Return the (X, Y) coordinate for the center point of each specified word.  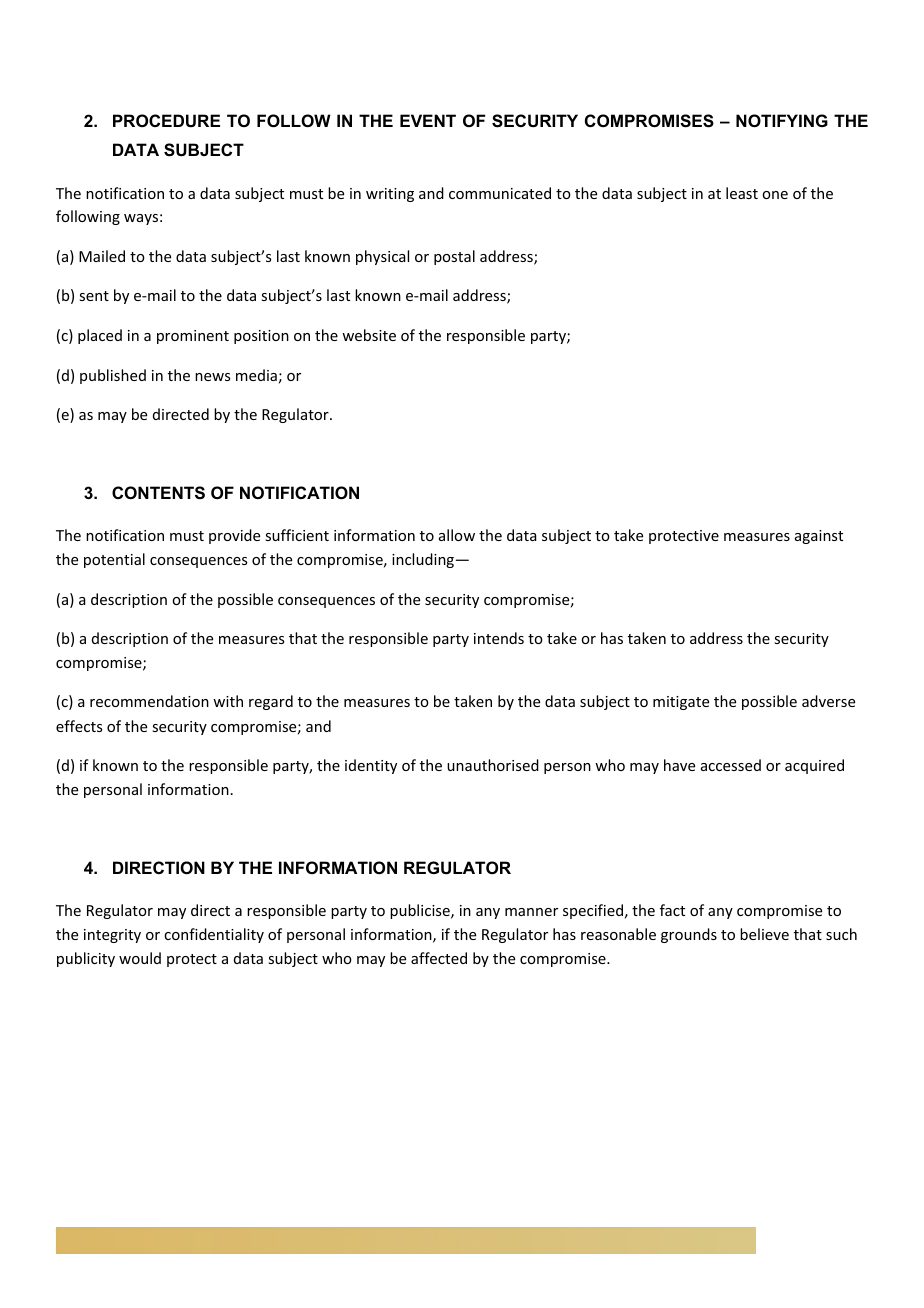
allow (457, 535)
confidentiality (214, 935)
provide (234, 536)
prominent (193, 337)
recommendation (149, 701)
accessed (731, 765)
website (369, 335)
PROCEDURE (166, 120)
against (819, 537)
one (775, 195)
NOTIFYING (782, 120)
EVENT (428, 120)
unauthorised (493, 765)
